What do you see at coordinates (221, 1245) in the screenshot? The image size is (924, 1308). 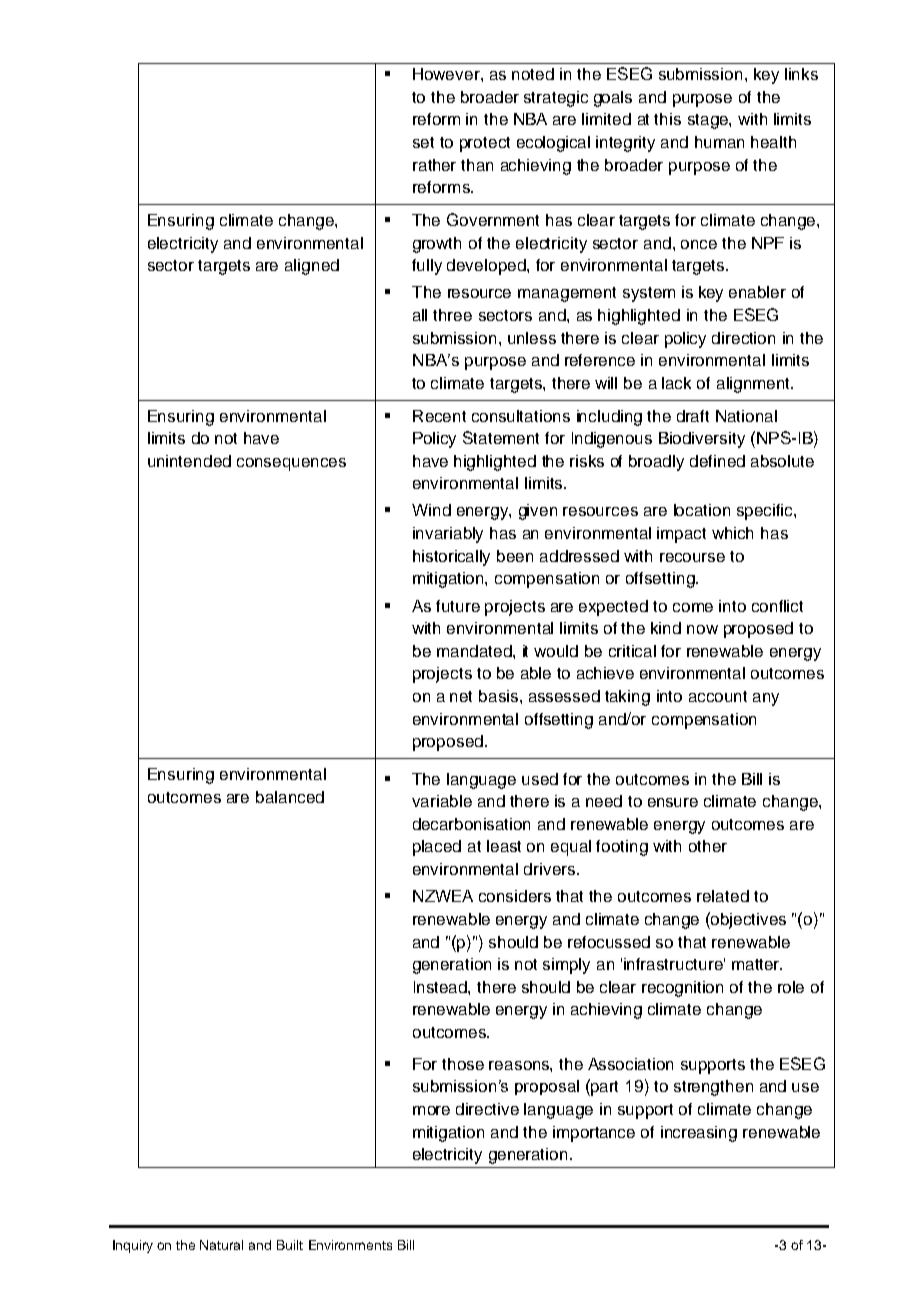 I see `Natural` at bounding box center [221, 1245].
